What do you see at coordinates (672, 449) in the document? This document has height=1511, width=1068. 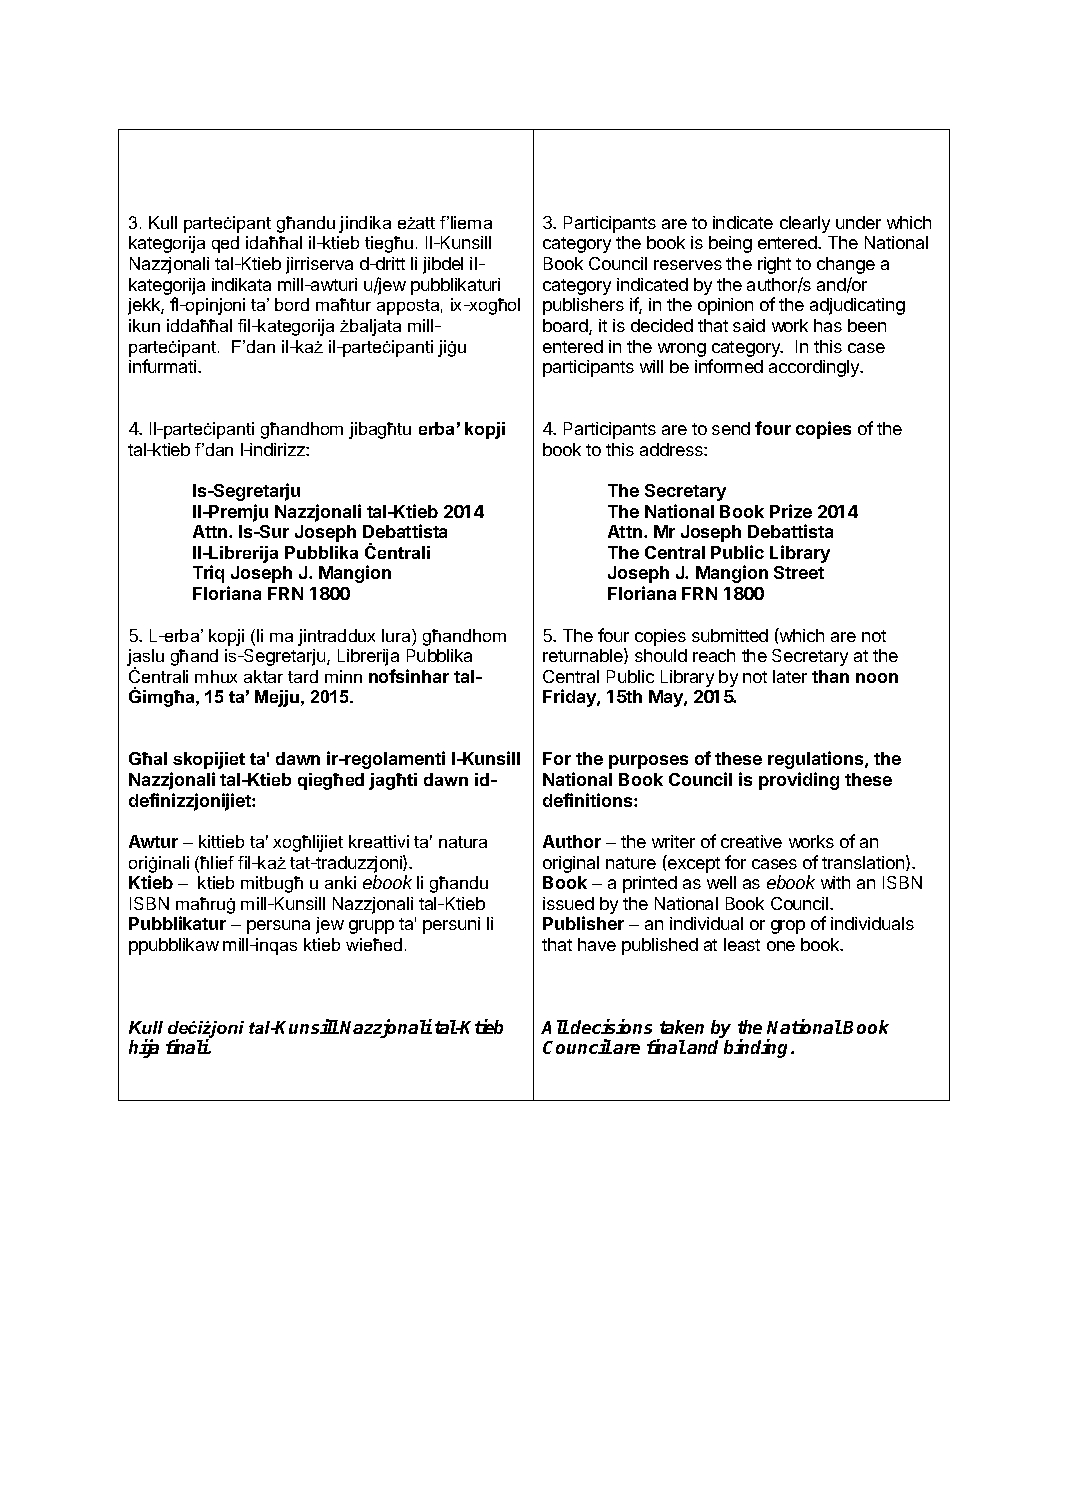 I see `address` at bounding box center [672, 449].
